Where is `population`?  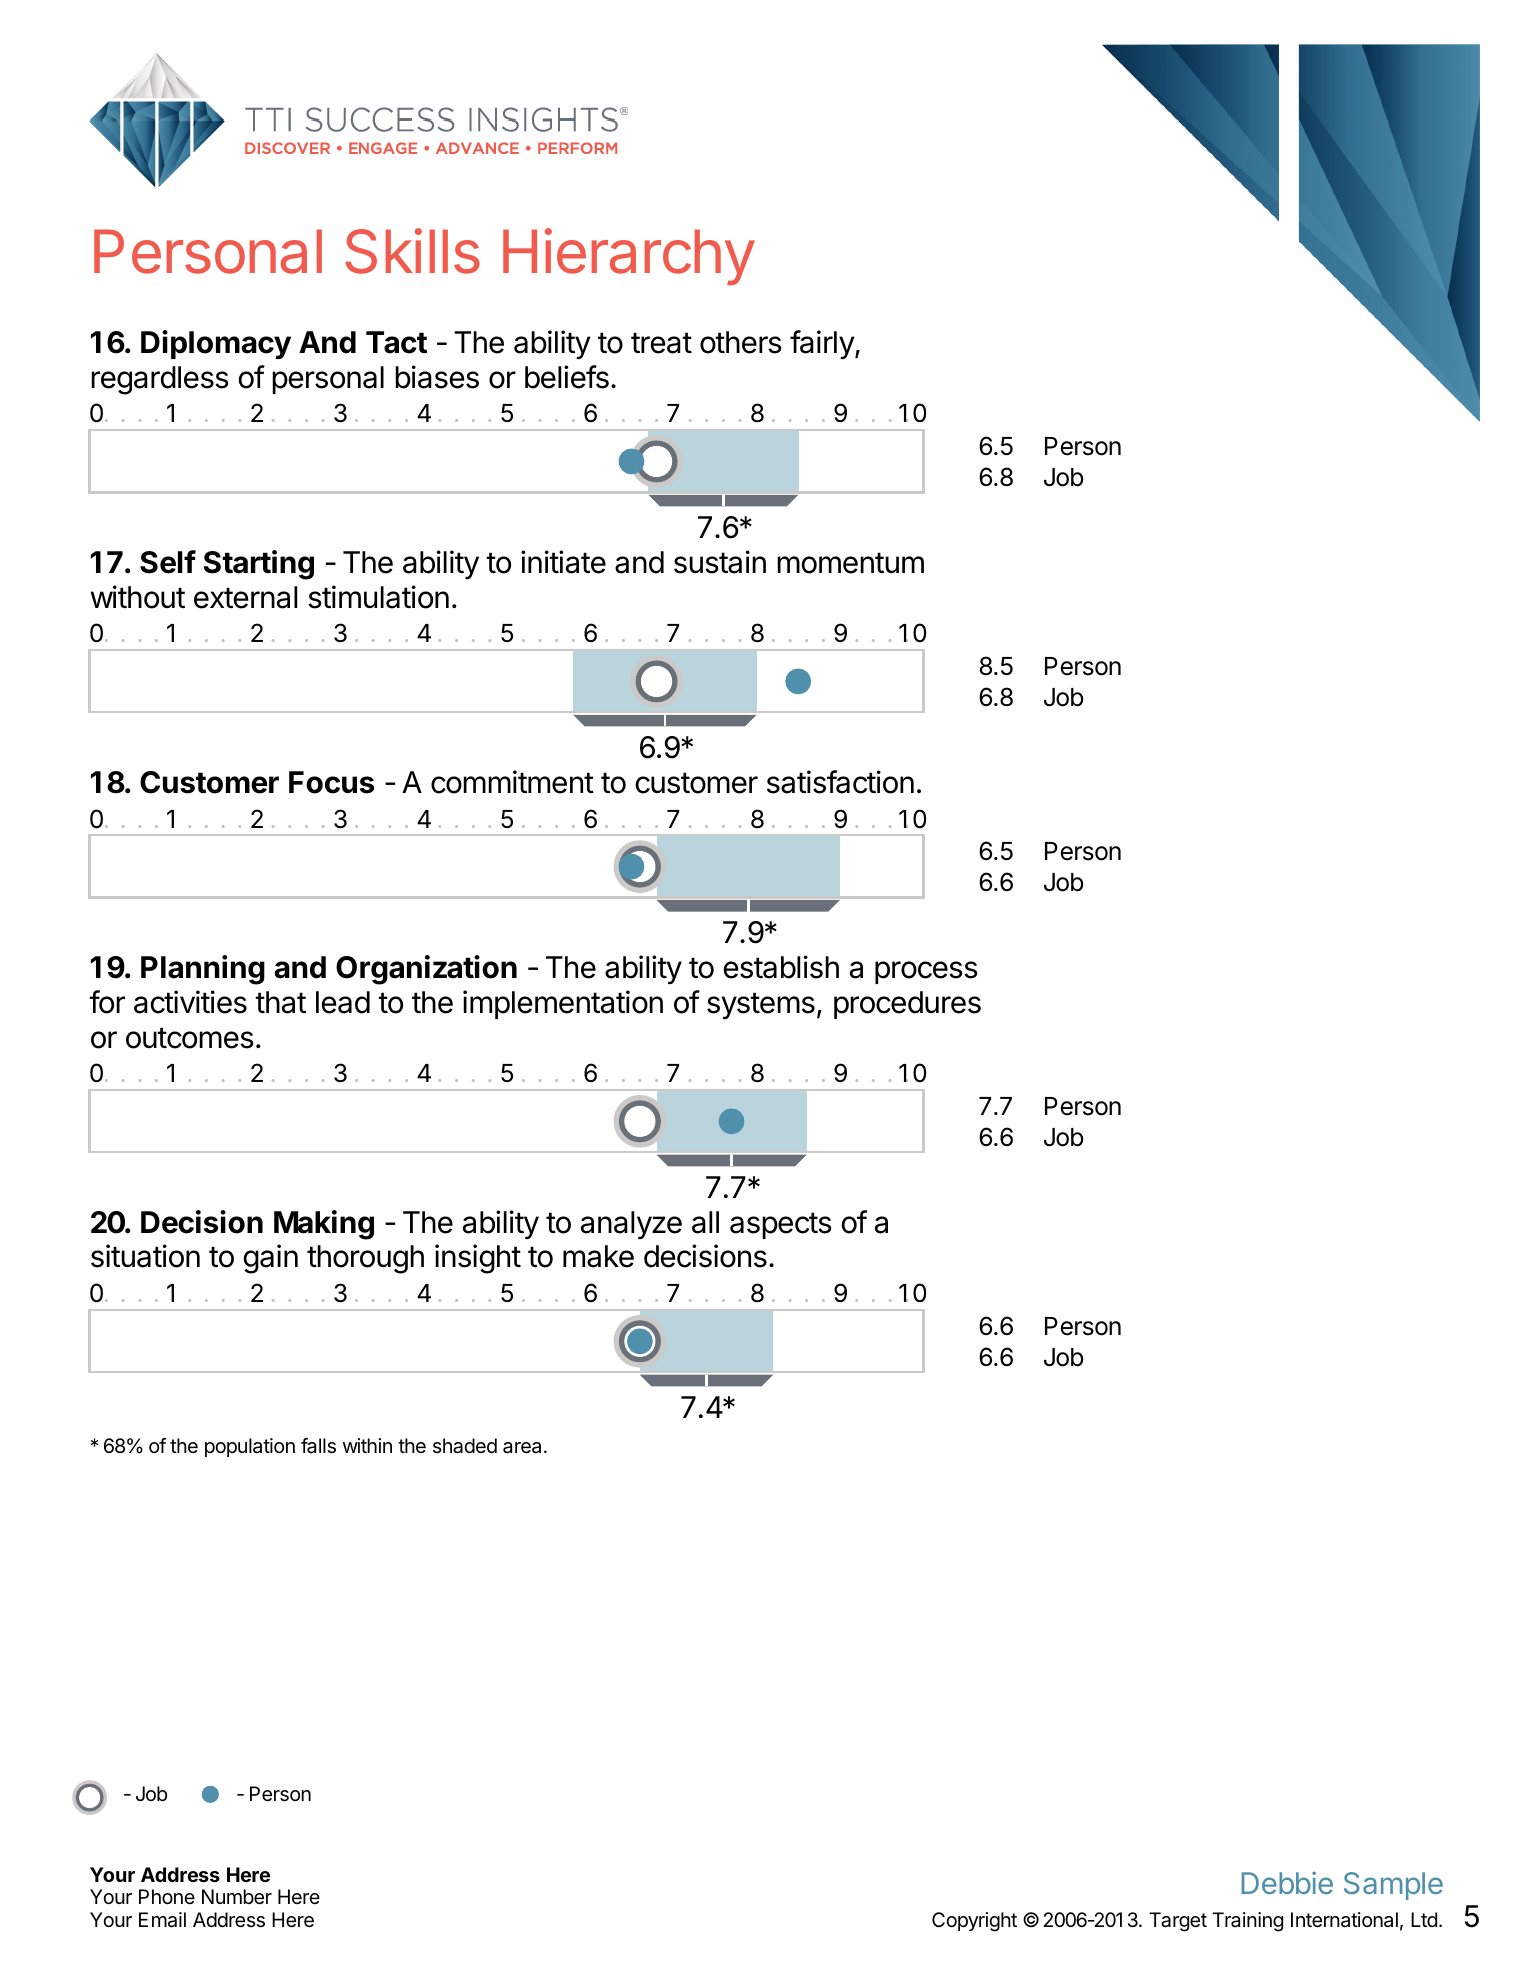 population is located at coordinates (250, 1447).
